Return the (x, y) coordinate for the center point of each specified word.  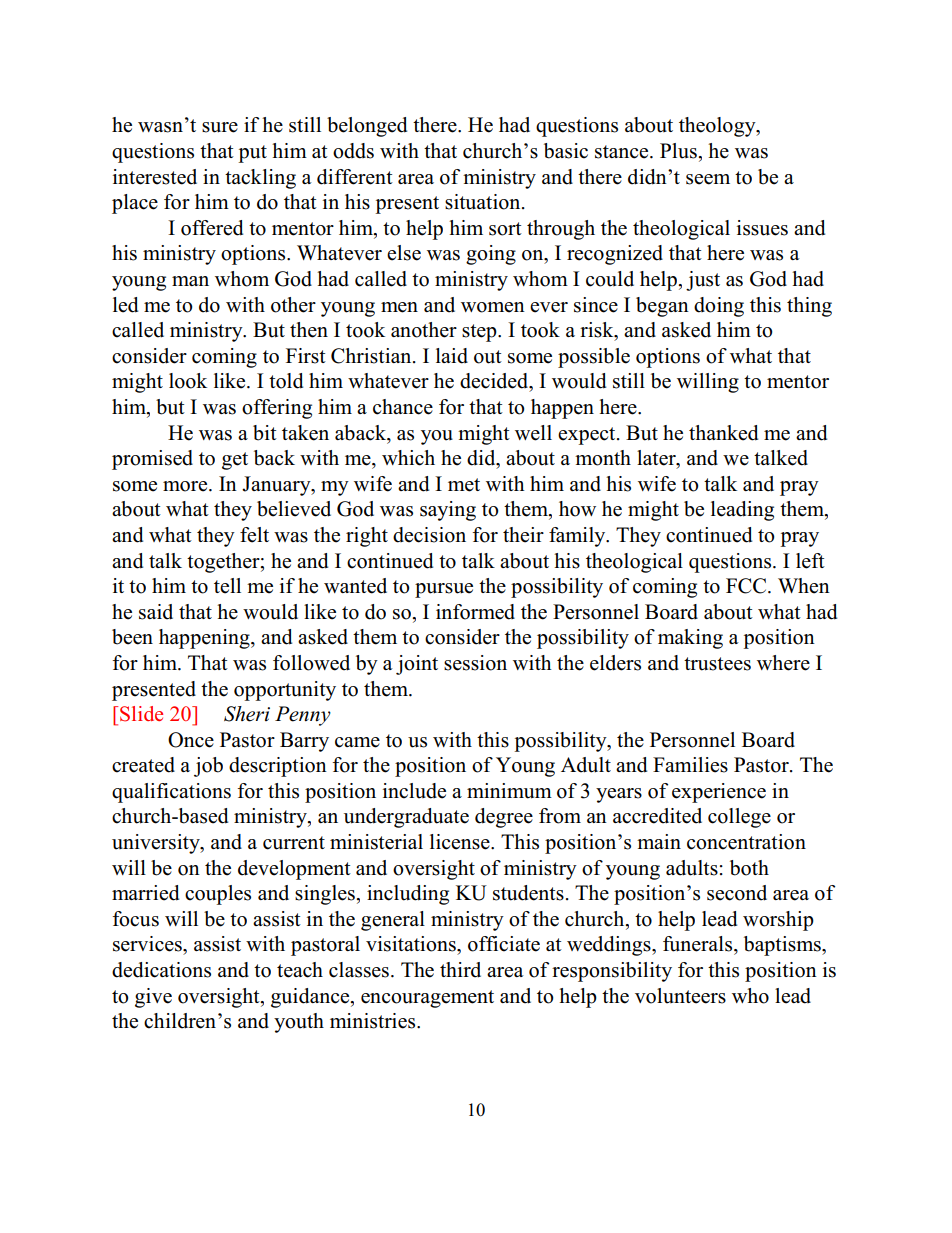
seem (708, 179)
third (460, 970)
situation (484, 202)
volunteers (680, 996)
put (252, 154)
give (153, 998)
